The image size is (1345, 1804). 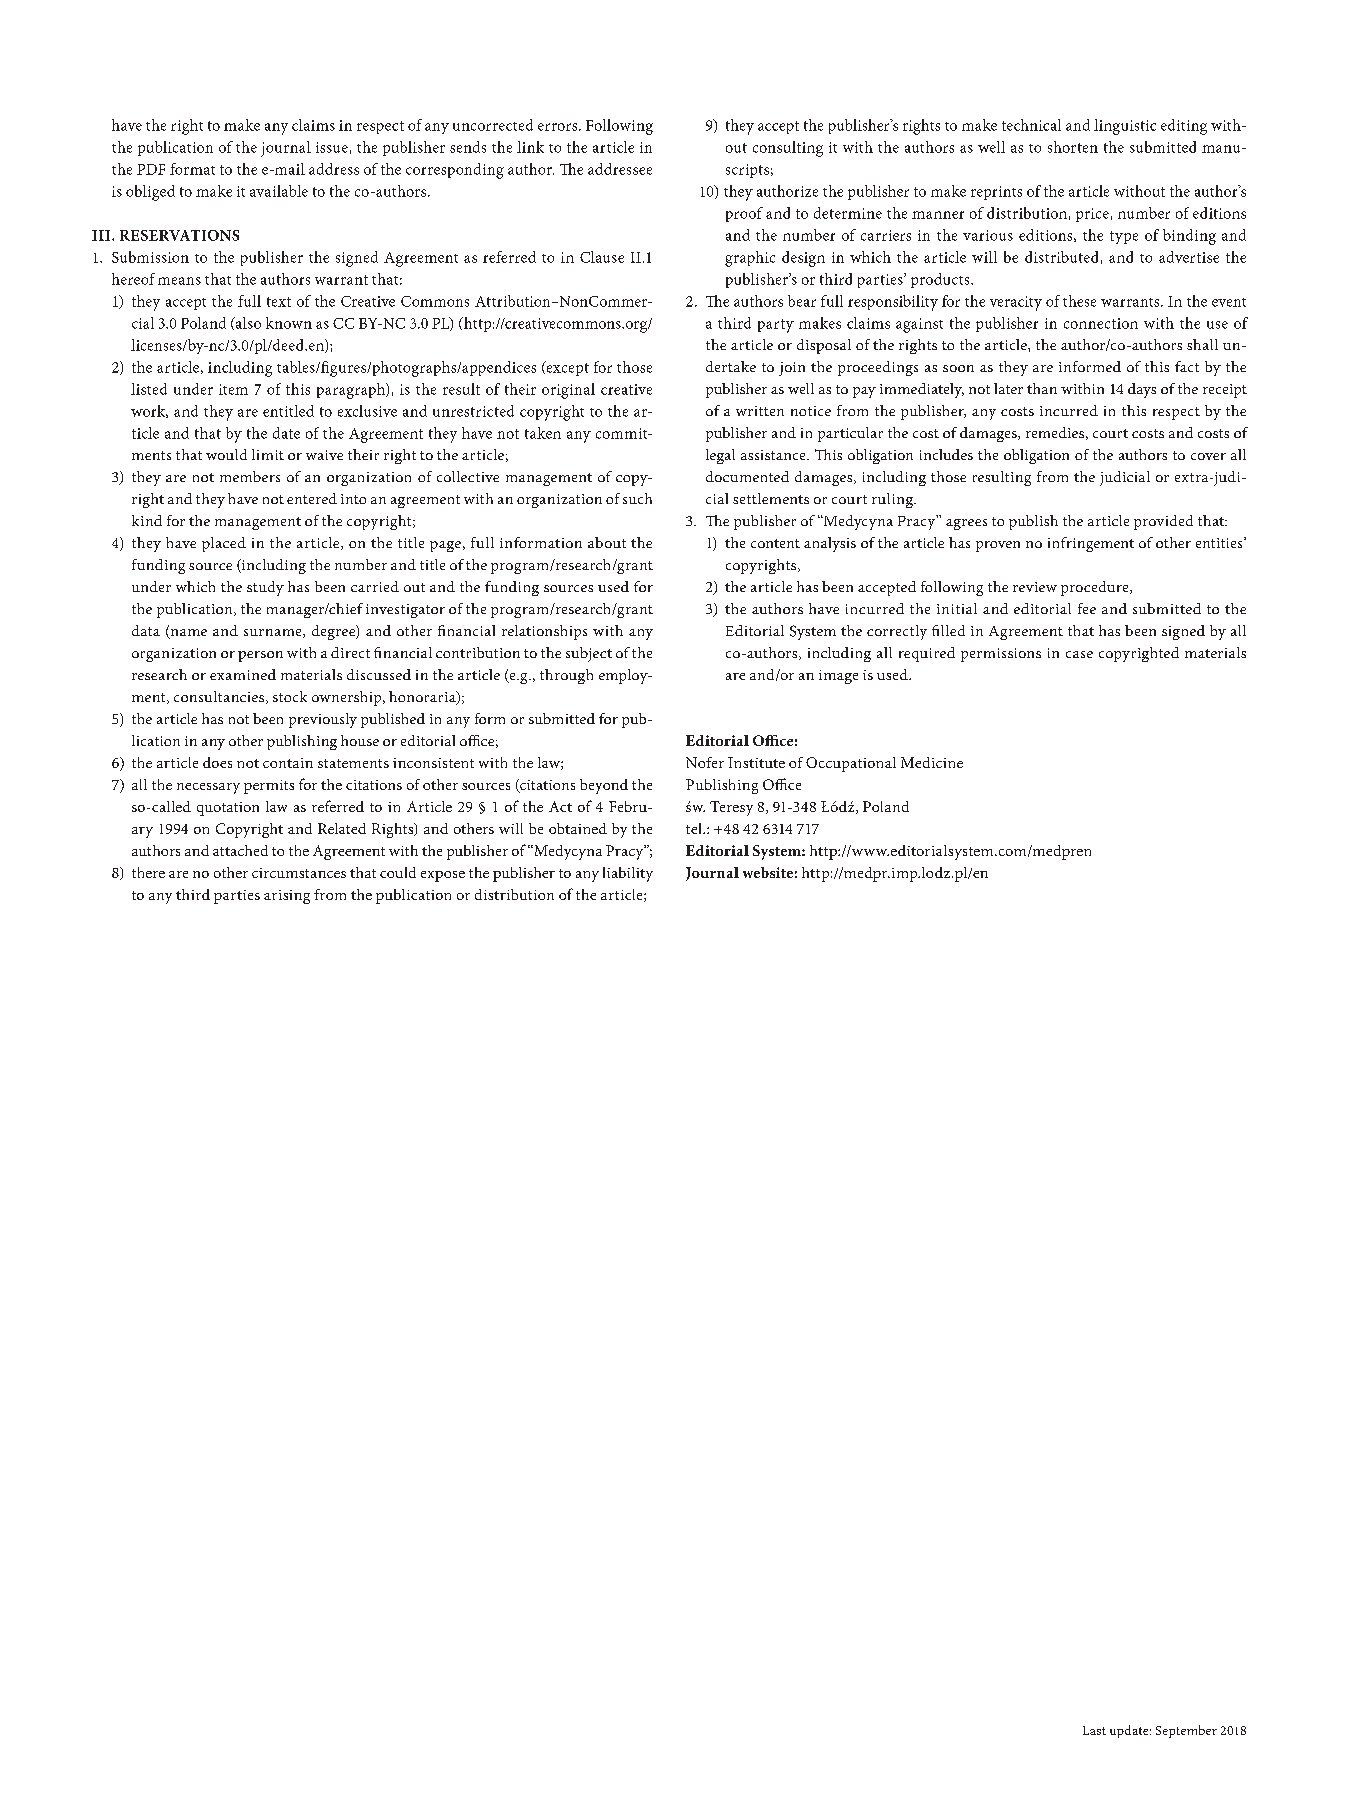 What do you see at coordinates (224, 544) in the page?
I see `placed` at bounding box center [224, 544].
